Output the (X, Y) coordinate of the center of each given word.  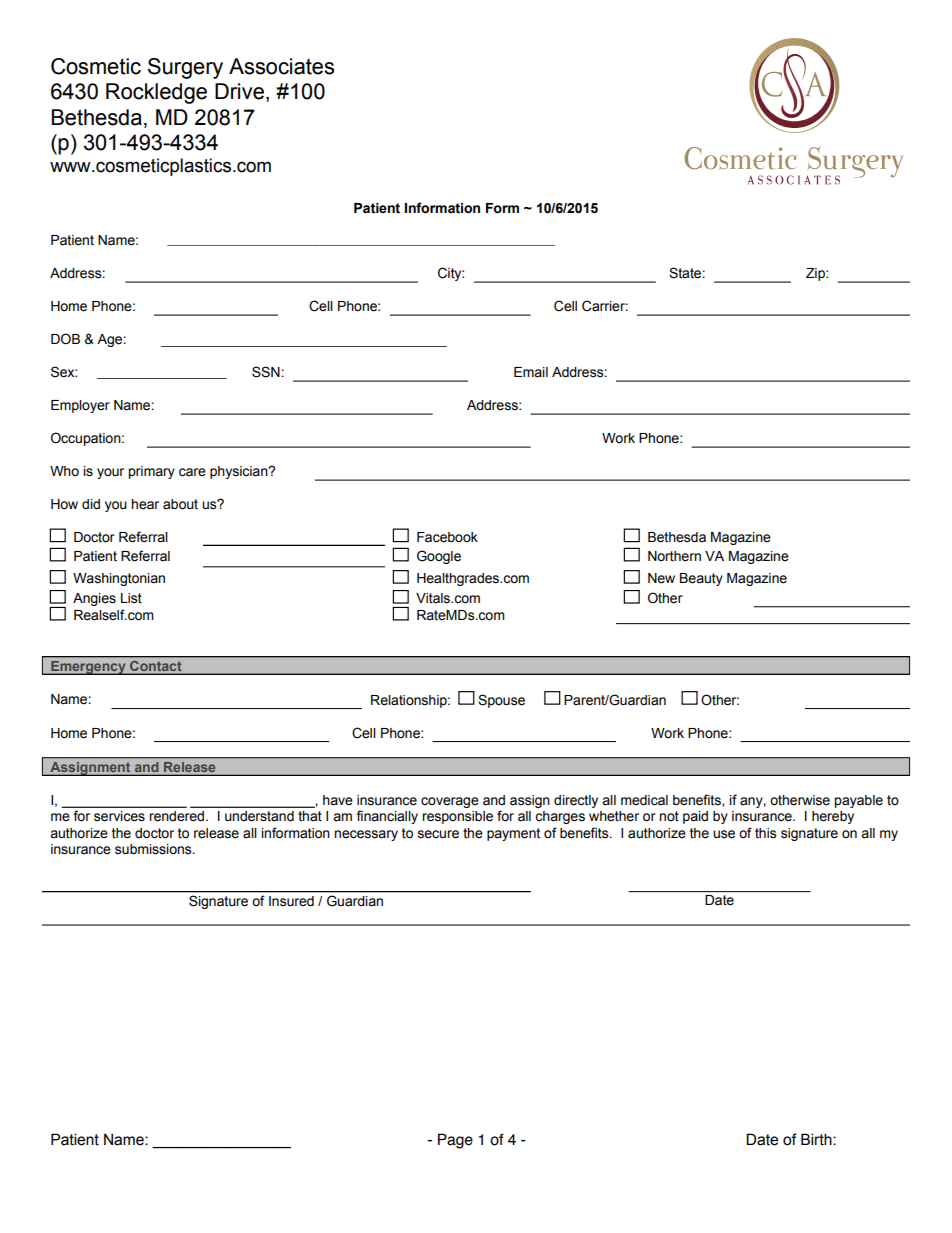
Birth (817, 1139)
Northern (674, 556)
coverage (450, 802)
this (765, 833)
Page (455, 1141)
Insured (291, 901)
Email (531, 372)
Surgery (185, 68)
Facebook (447, 537)
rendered (178, 816)
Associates (281, 66)
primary (151, 472)
